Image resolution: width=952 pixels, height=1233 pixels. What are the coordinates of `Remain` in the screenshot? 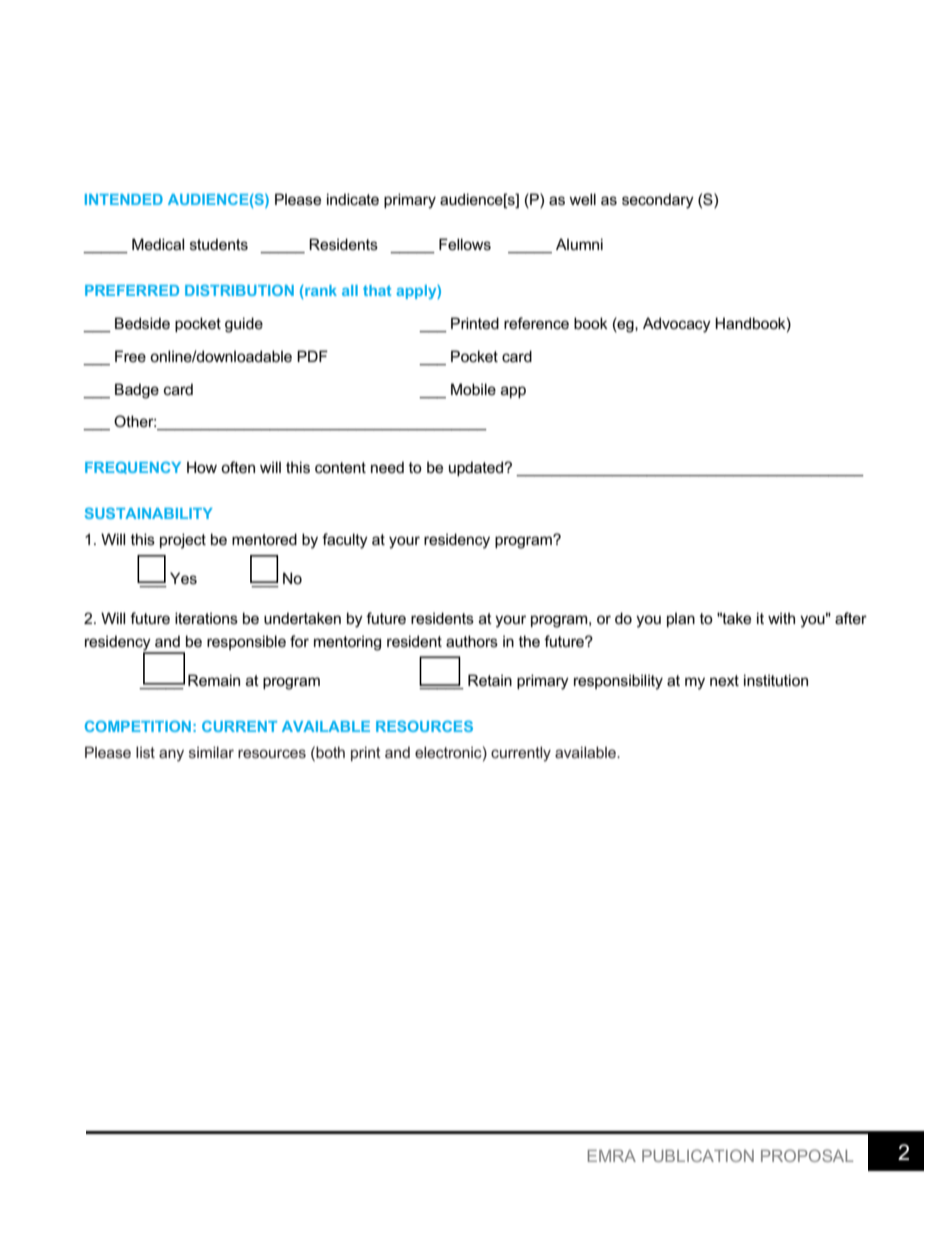 It's located at (214, 680).
